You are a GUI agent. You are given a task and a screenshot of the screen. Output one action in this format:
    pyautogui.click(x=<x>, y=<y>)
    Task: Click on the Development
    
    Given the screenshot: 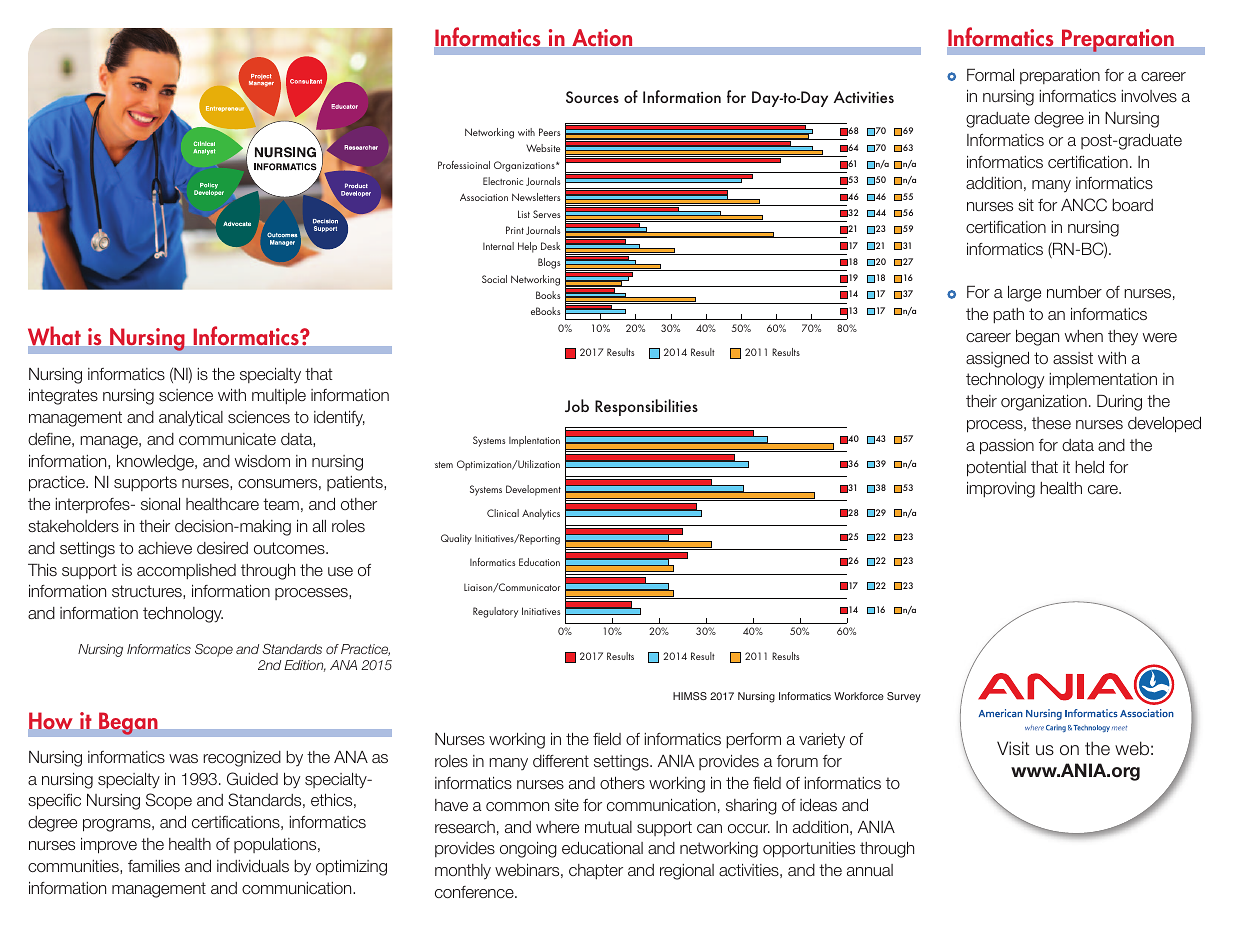 What is the action you would take?
    pyautogui.click(x=533, y=490)
